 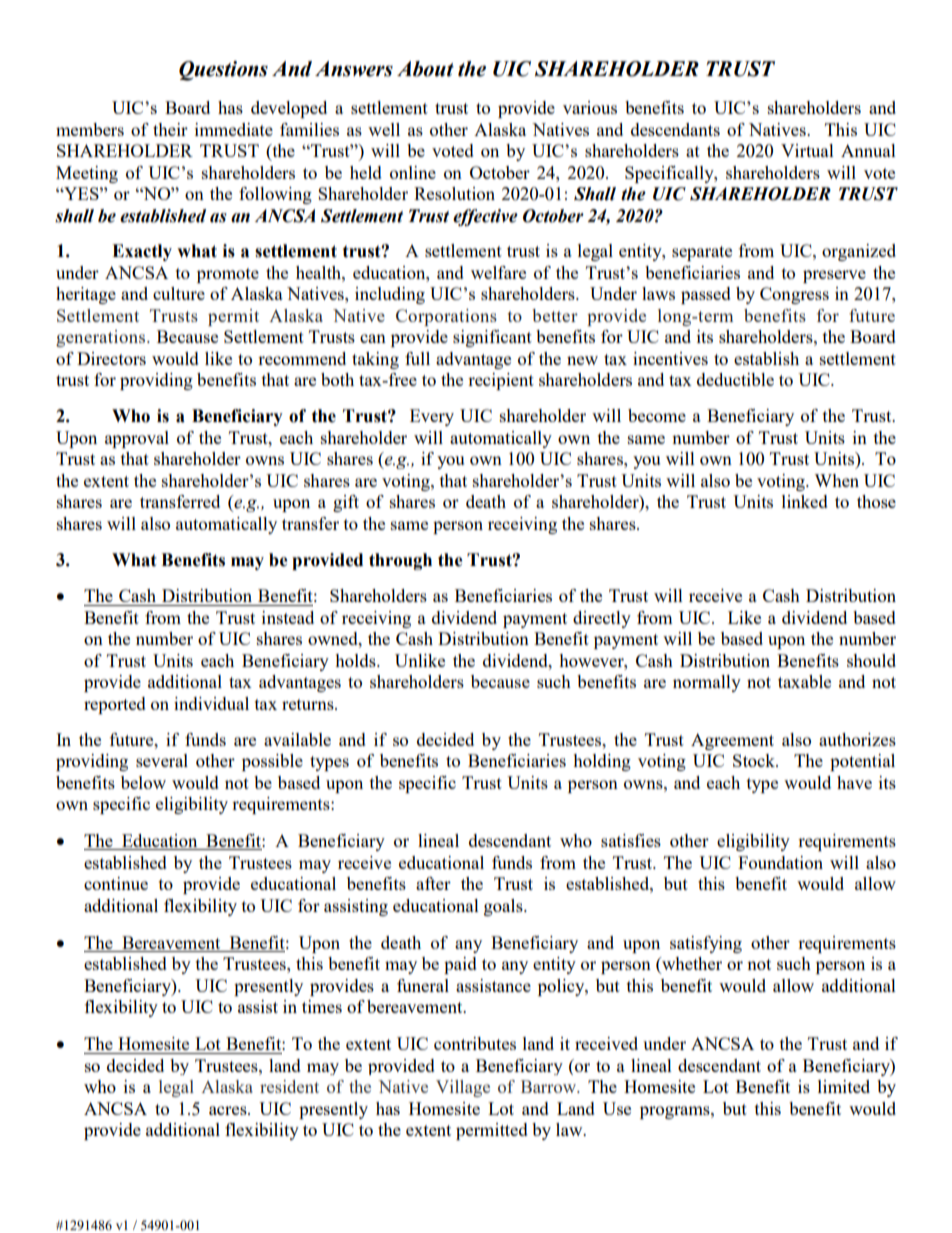 I want to click on Village, so click(x=463, y=1088).
